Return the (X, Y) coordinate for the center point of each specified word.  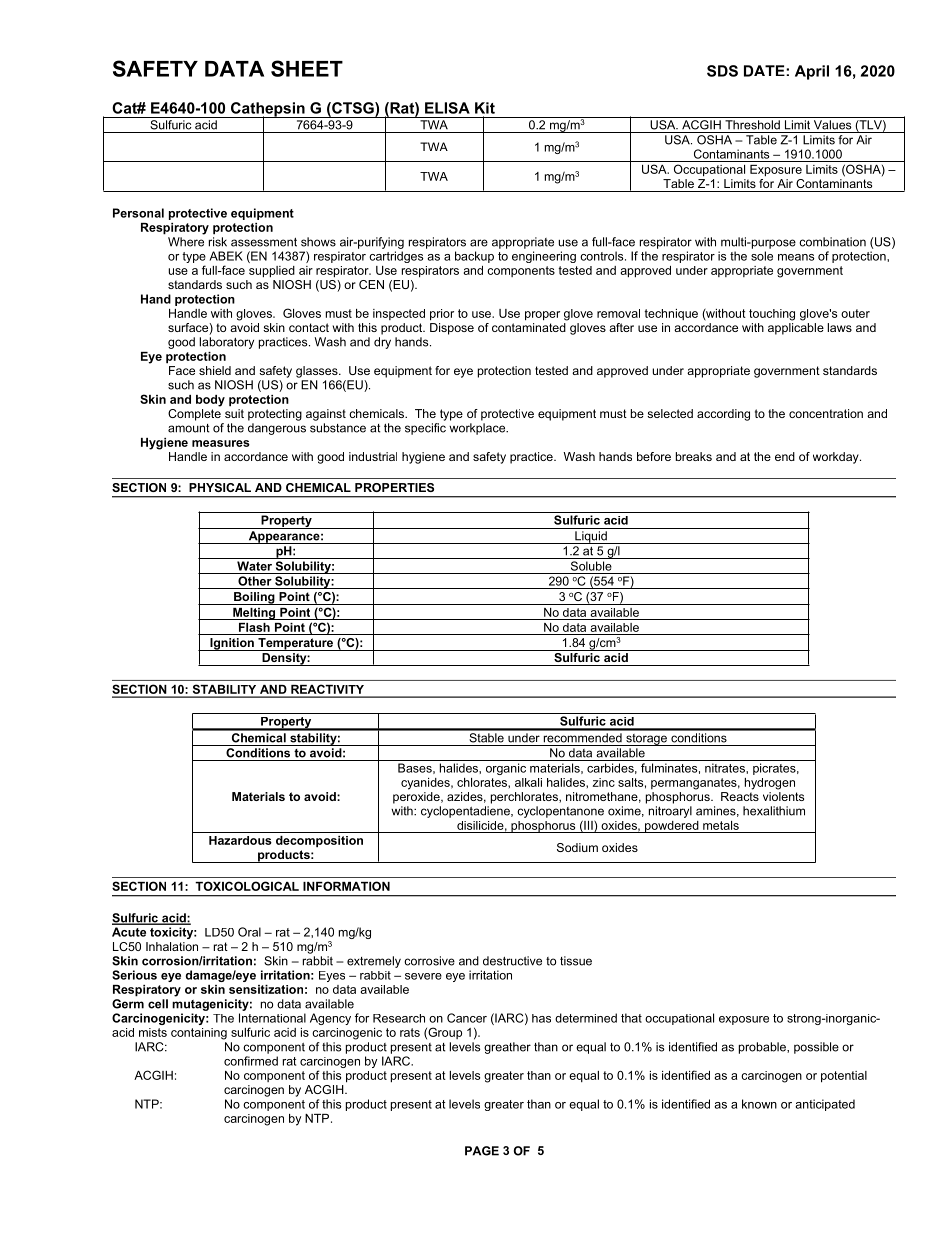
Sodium (577, 847)
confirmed (251, 1061)
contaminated (529, 327)
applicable (796, 329)
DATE (765, 71)
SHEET (307, 68)
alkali (528, 782)
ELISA (447, 108)
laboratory (226, 343)
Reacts (740, 796)
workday (837, 458)
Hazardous (240, 840)
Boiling (254, 598)
